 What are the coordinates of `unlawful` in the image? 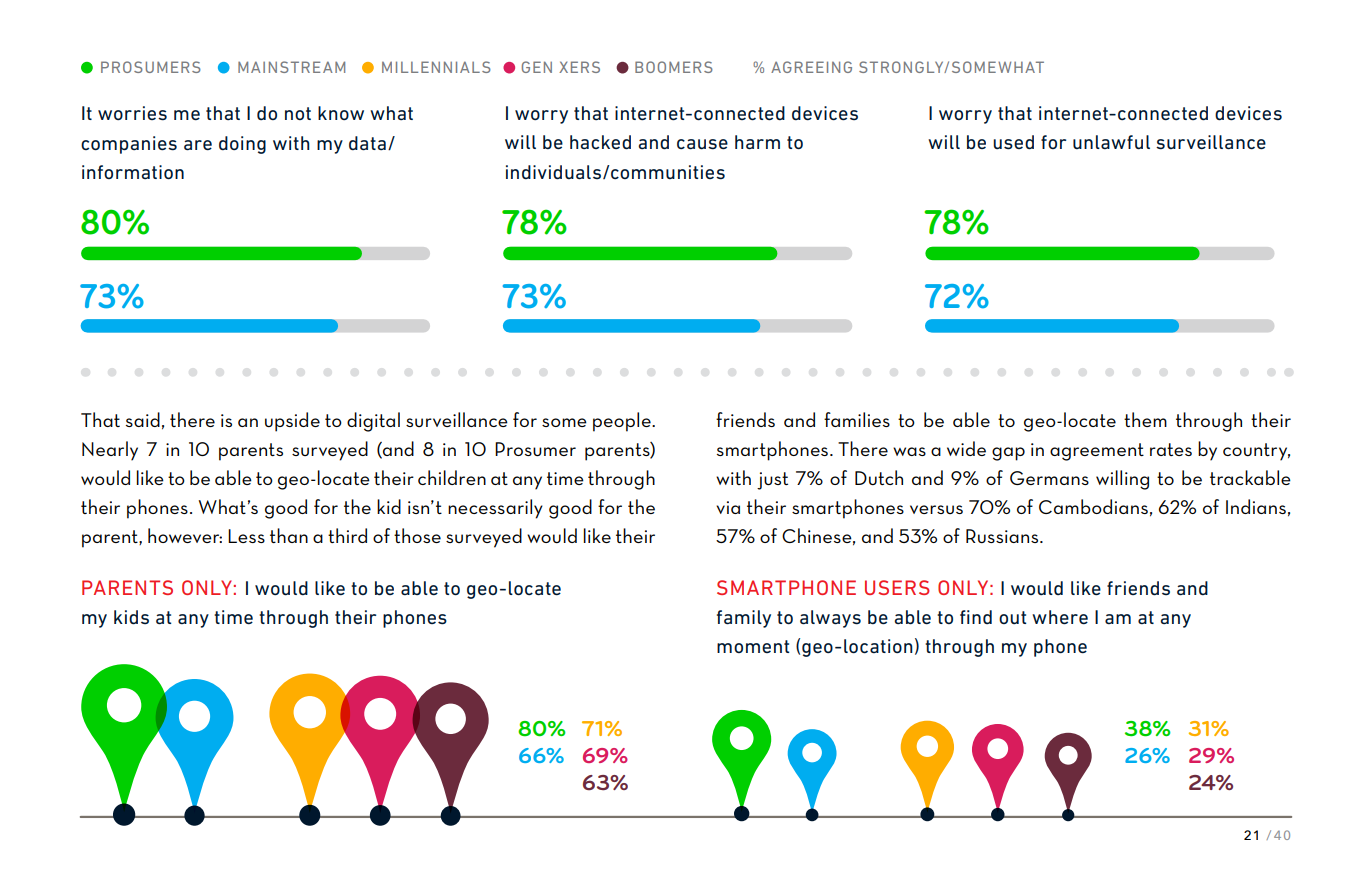 It's located at (1111, 142).
